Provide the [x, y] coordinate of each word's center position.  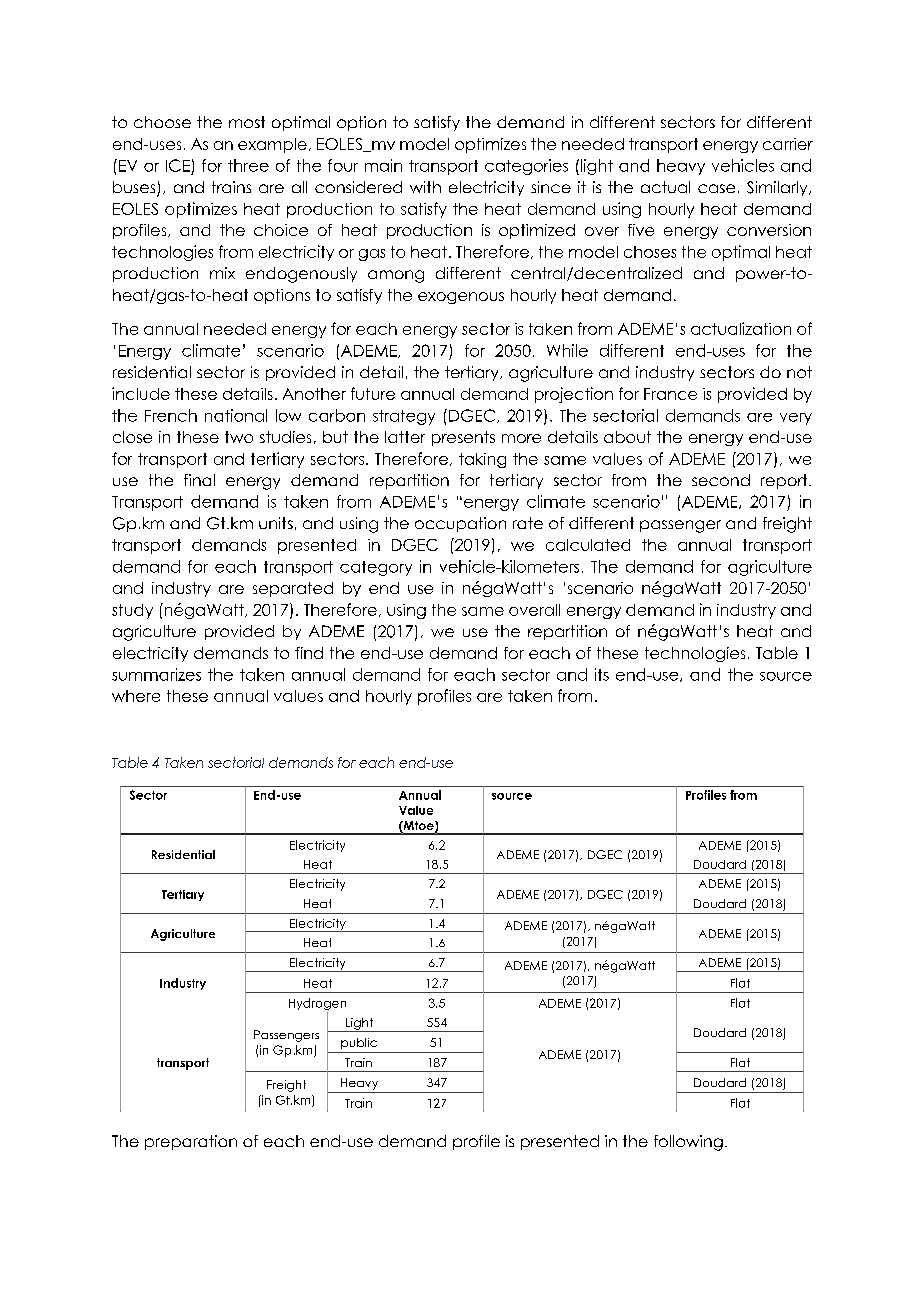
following [688, 1143]
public [359, 1043]
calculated [588, 545]
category [376, 568]
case [716, 188]
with [425, 187]
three [248, 165]
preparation [191, 1142]
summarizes [156, 674]
